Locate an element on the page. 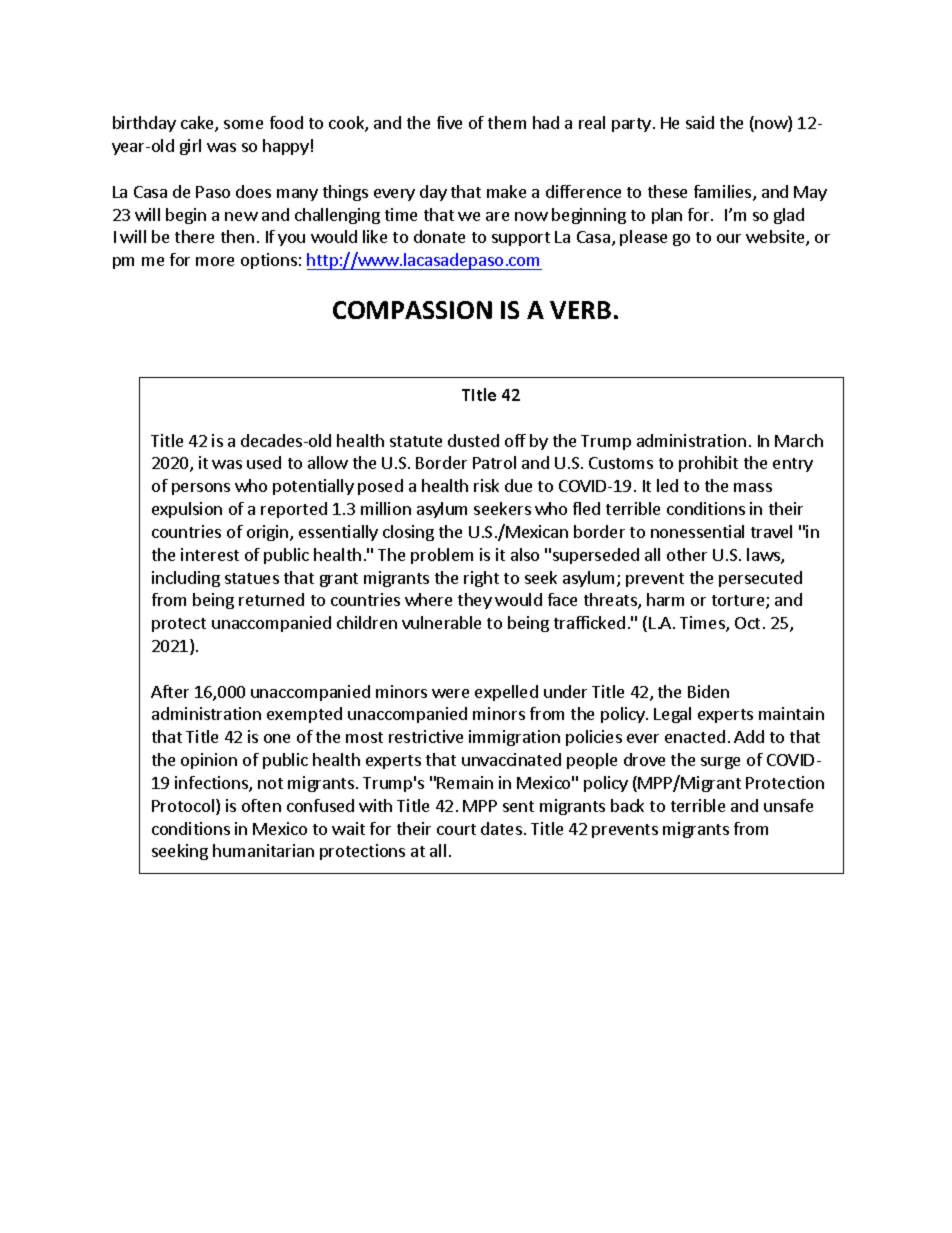 The height and width of the document is (1233, 952). said is located at coordinates (700, 122).
